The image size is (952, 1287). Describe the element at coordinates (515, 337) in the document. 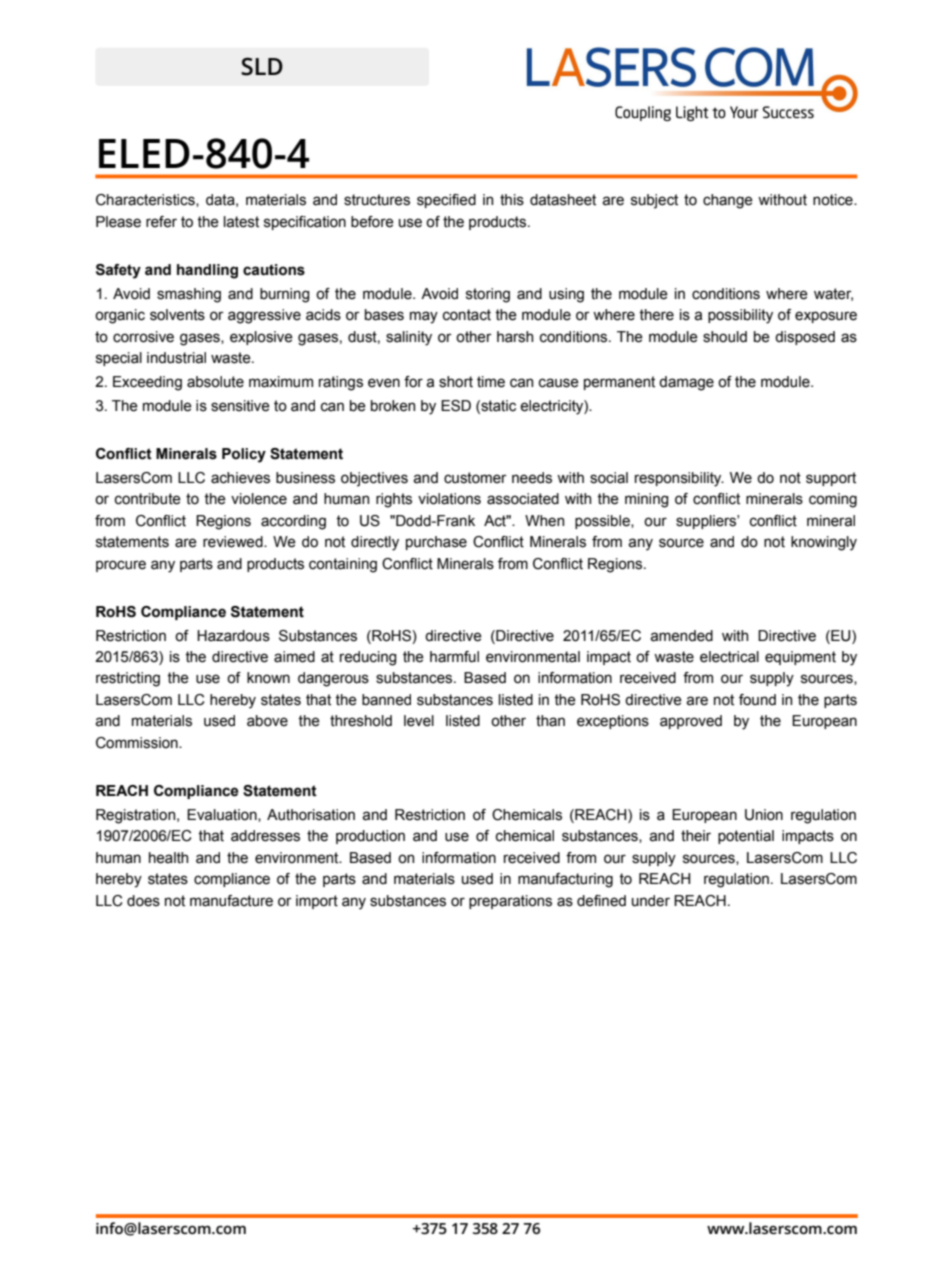

I see `harsh` at that location.
